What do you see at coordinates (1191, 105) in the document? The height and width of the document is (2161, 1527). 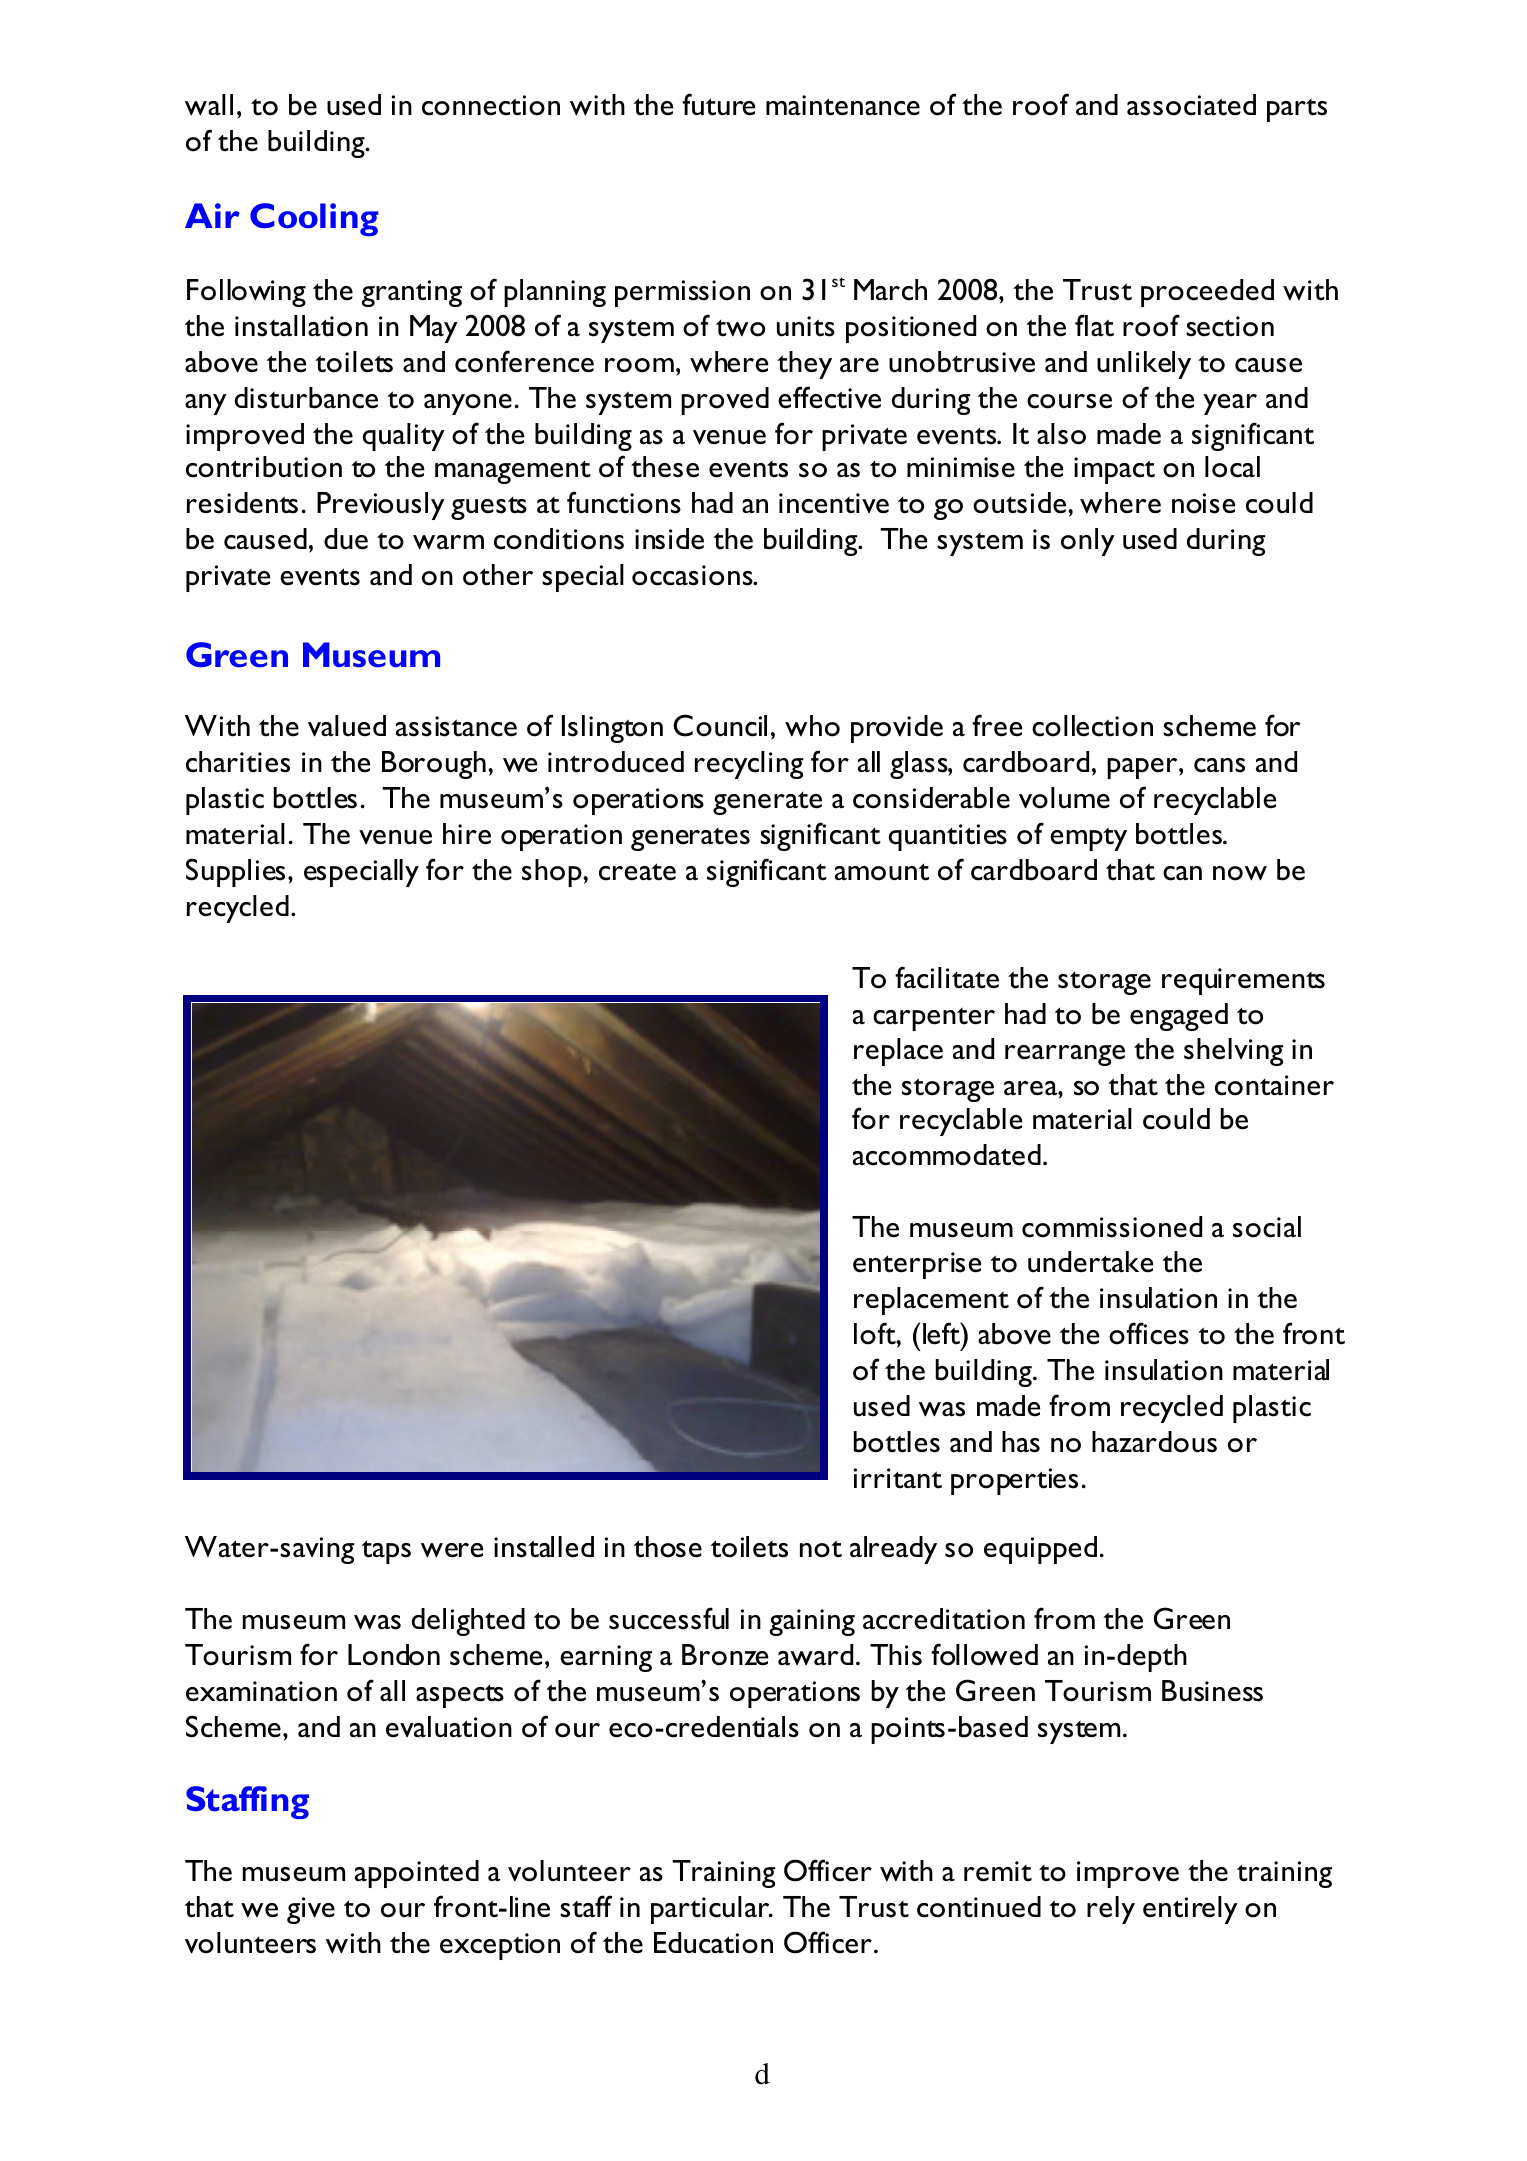 I see `associated` at bounding box center [1191, 105].
